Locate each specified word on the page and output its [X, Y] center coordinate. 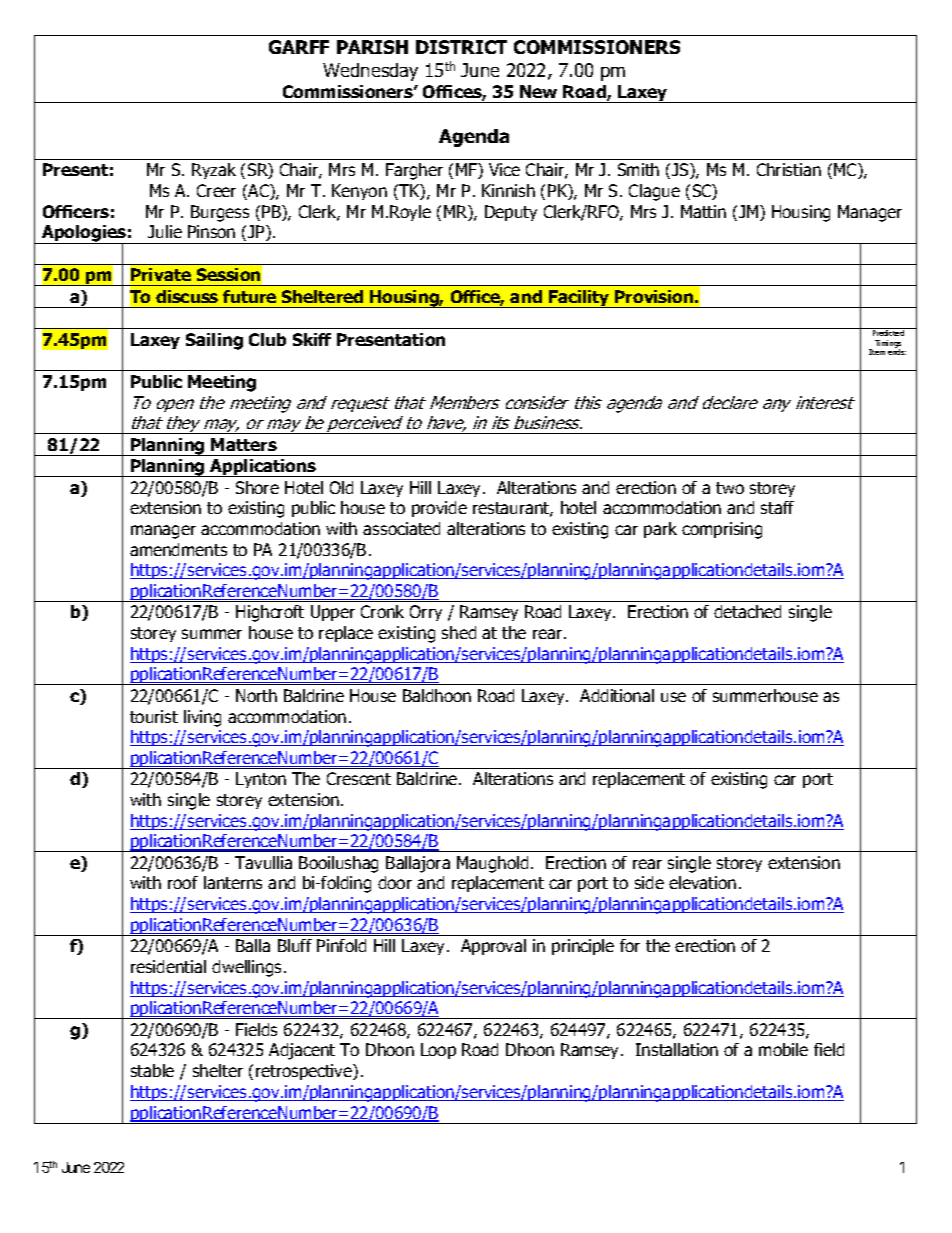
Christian [789, 169]
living [202, 718]
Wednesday [370, 72]
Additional [617, 695]
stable [152, 1070]
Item [877, 352]
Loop [438, 1051]
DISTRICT [461, 47]
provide [439, 509]
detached [747, 611]
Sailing [214, 341]
